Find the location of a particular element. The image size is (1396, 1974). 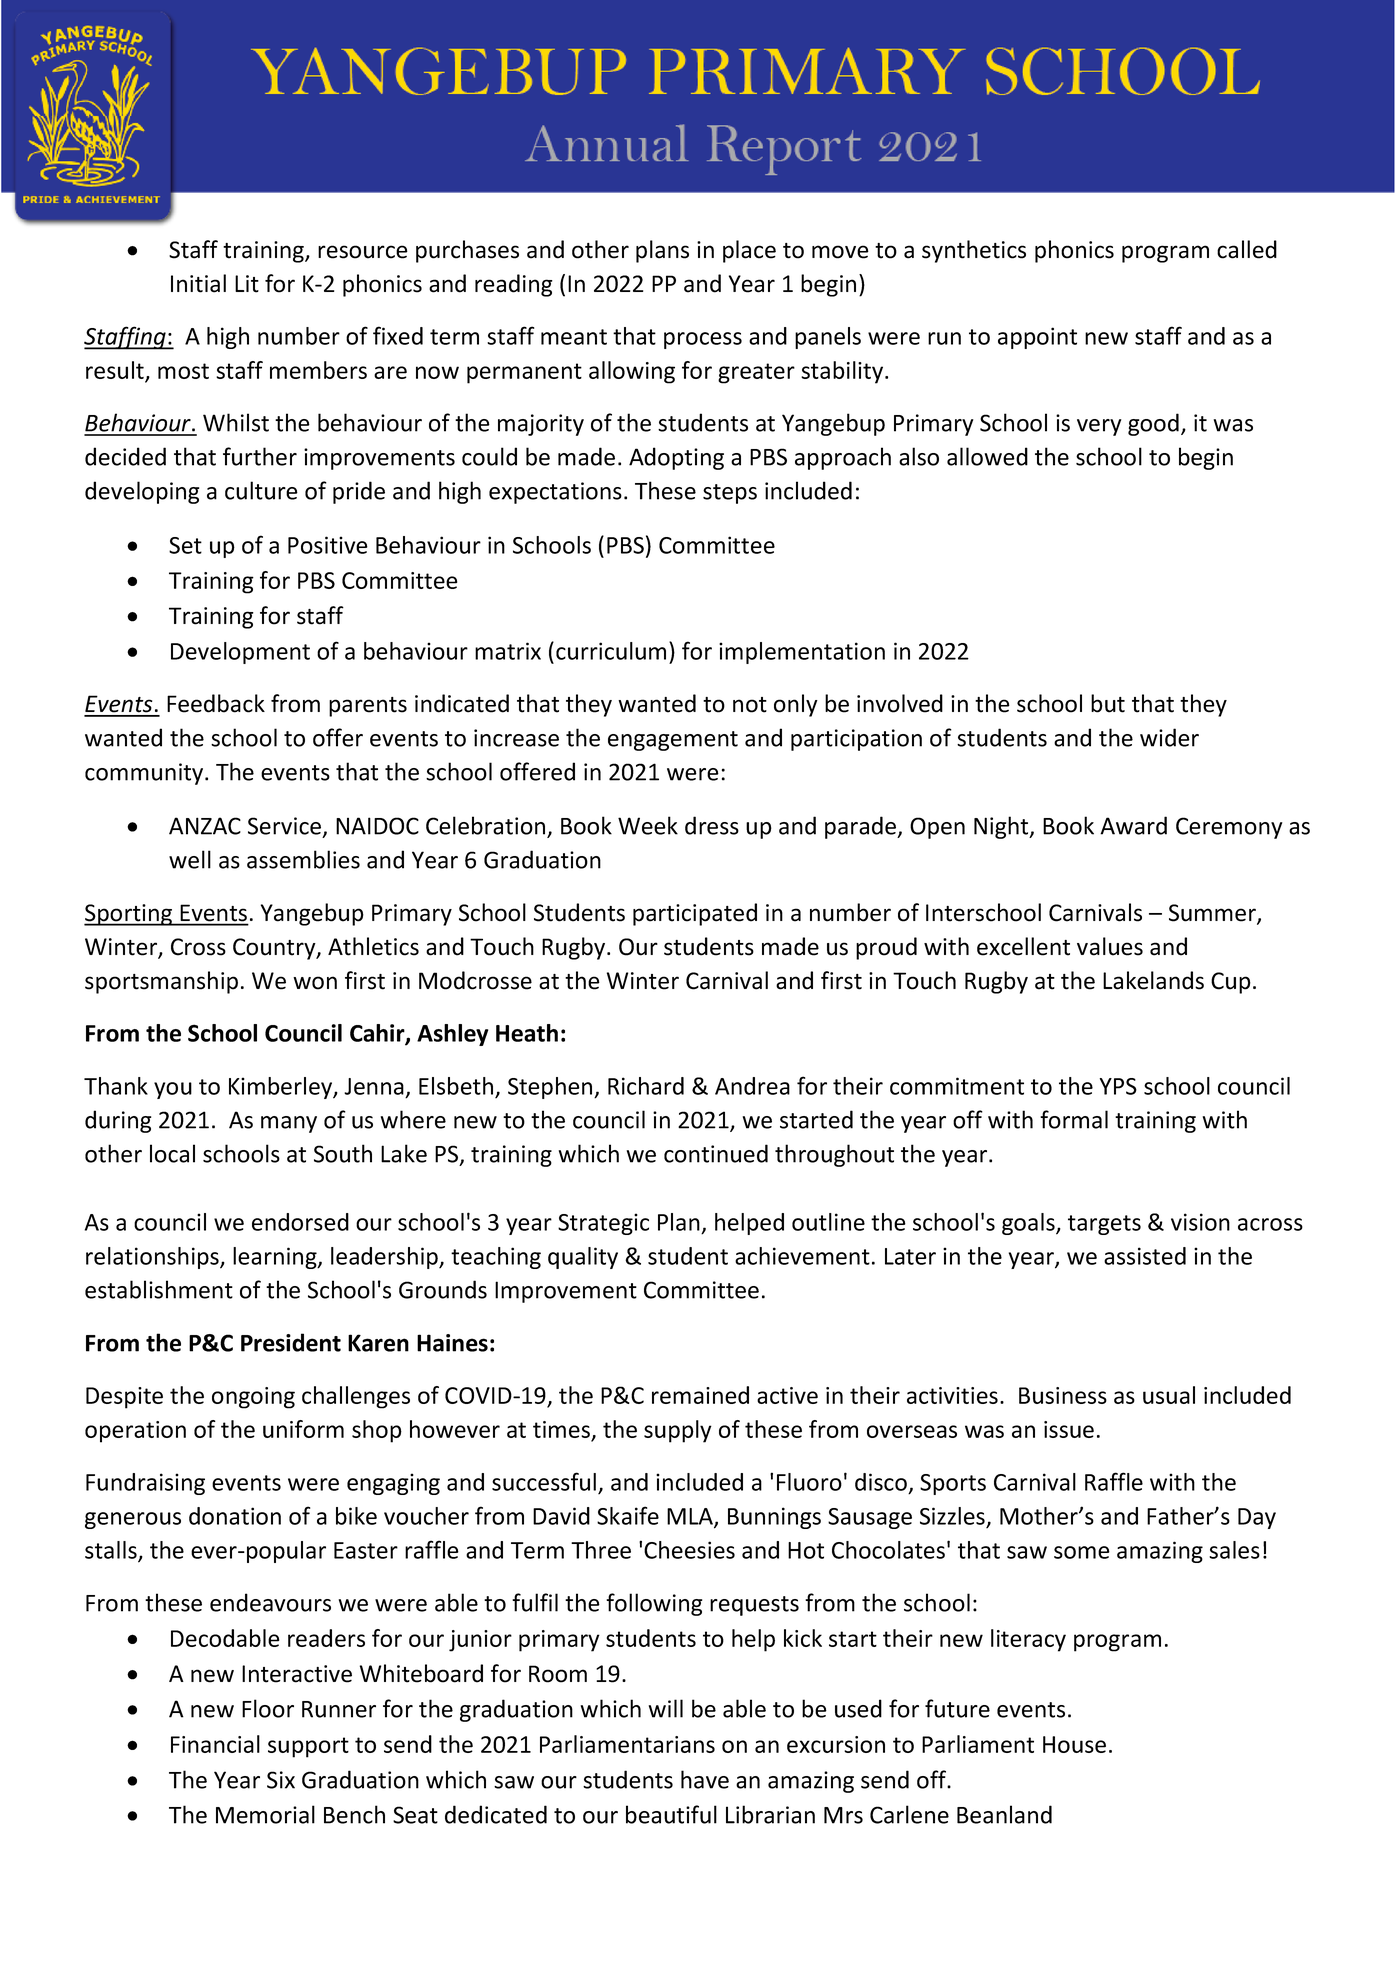

quality is located at coordinates (583, 1258).
